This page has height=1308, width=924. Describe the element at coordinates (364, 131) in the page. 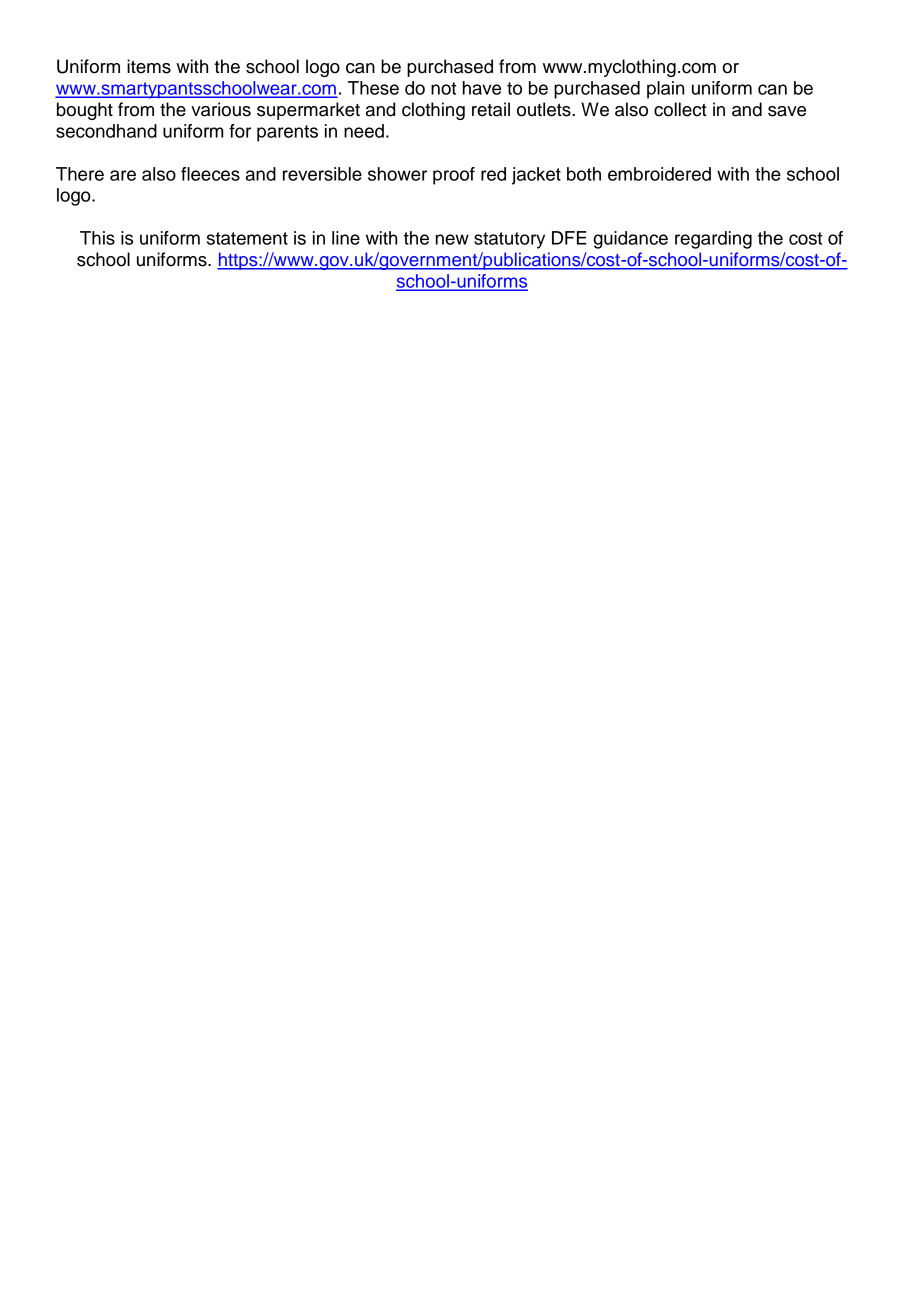

I see `need` at that location.
